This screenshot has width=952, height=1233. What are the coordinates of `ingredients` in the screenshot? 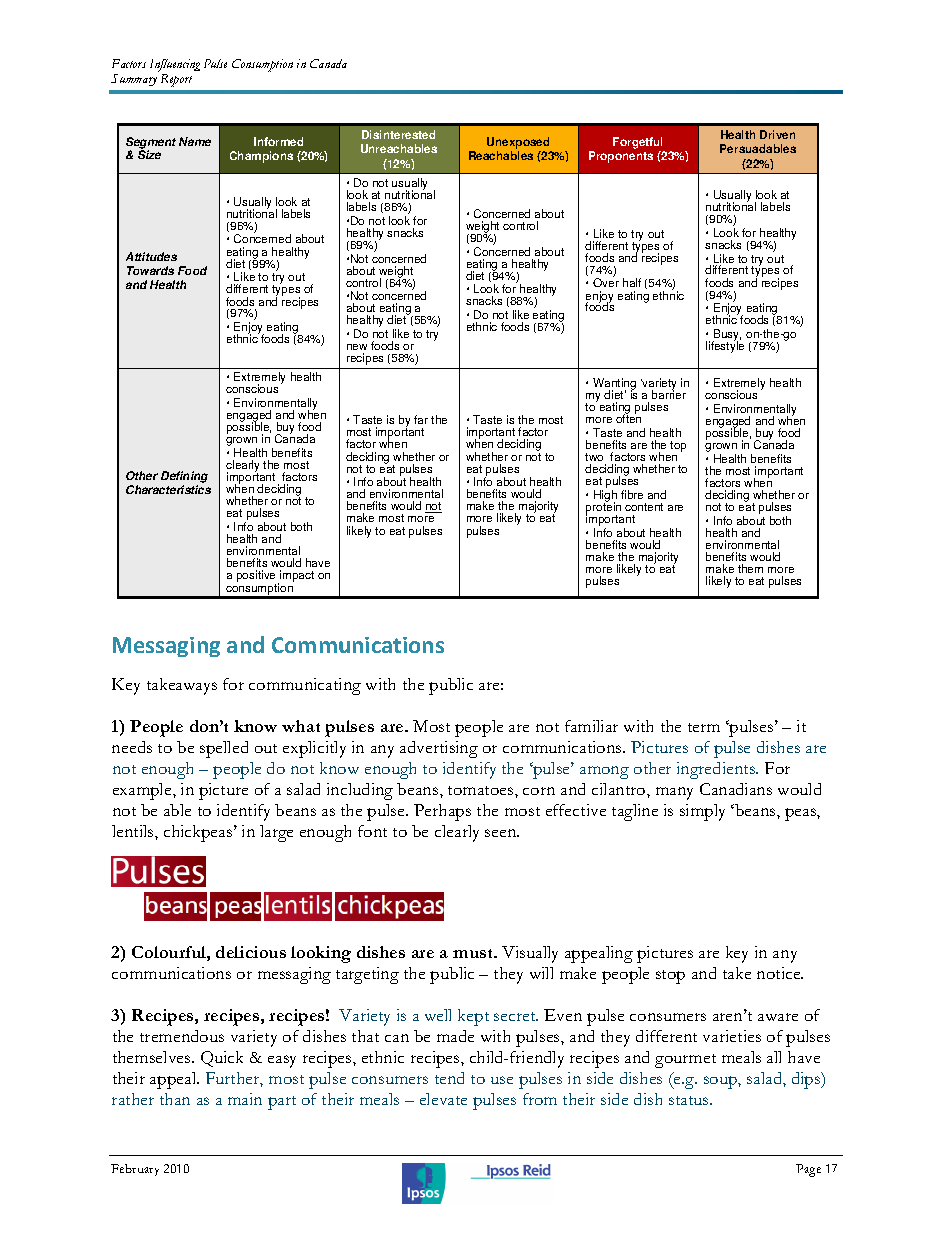 It's located at (717, 770).
